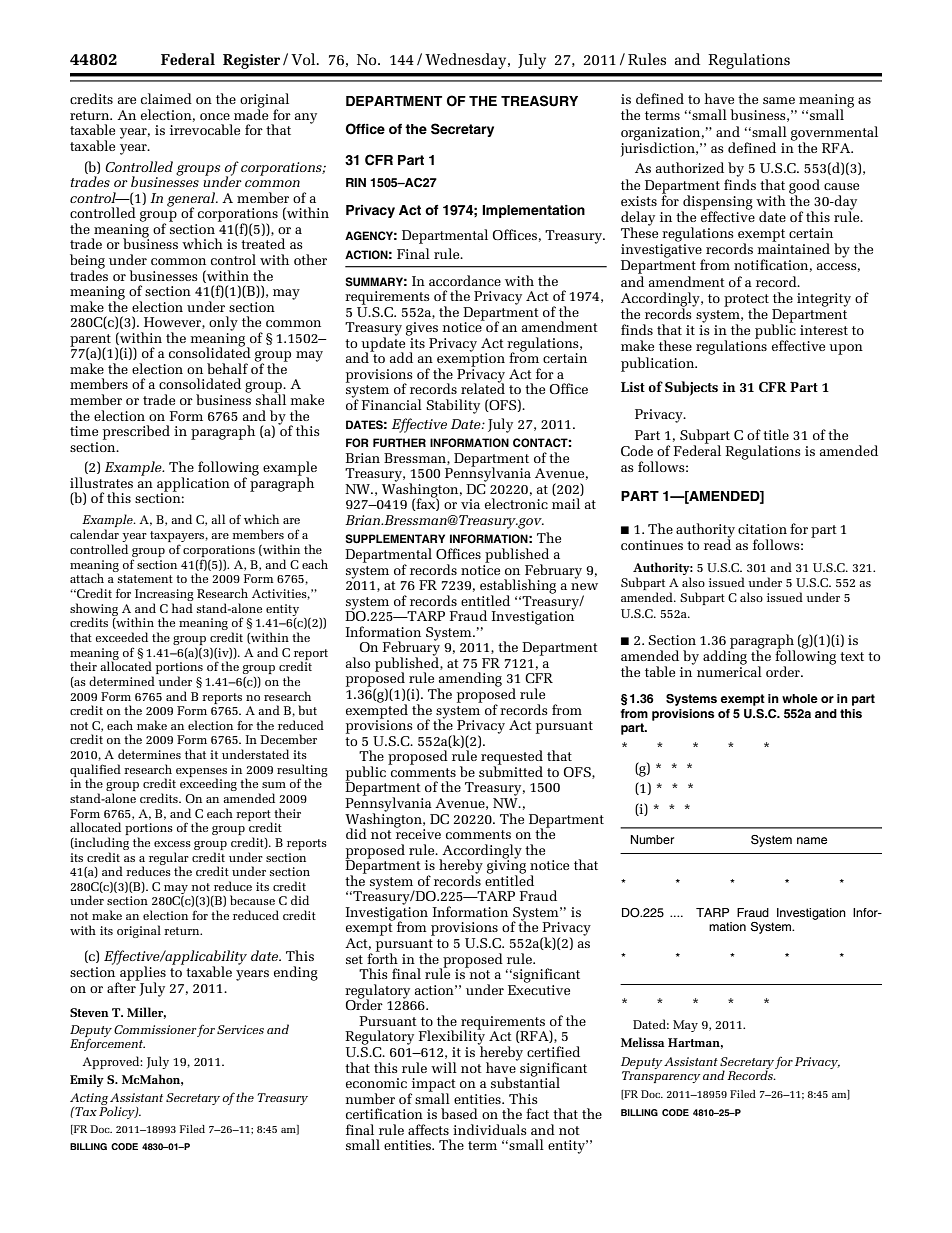  I want to click on based, so click(459, 1113).
